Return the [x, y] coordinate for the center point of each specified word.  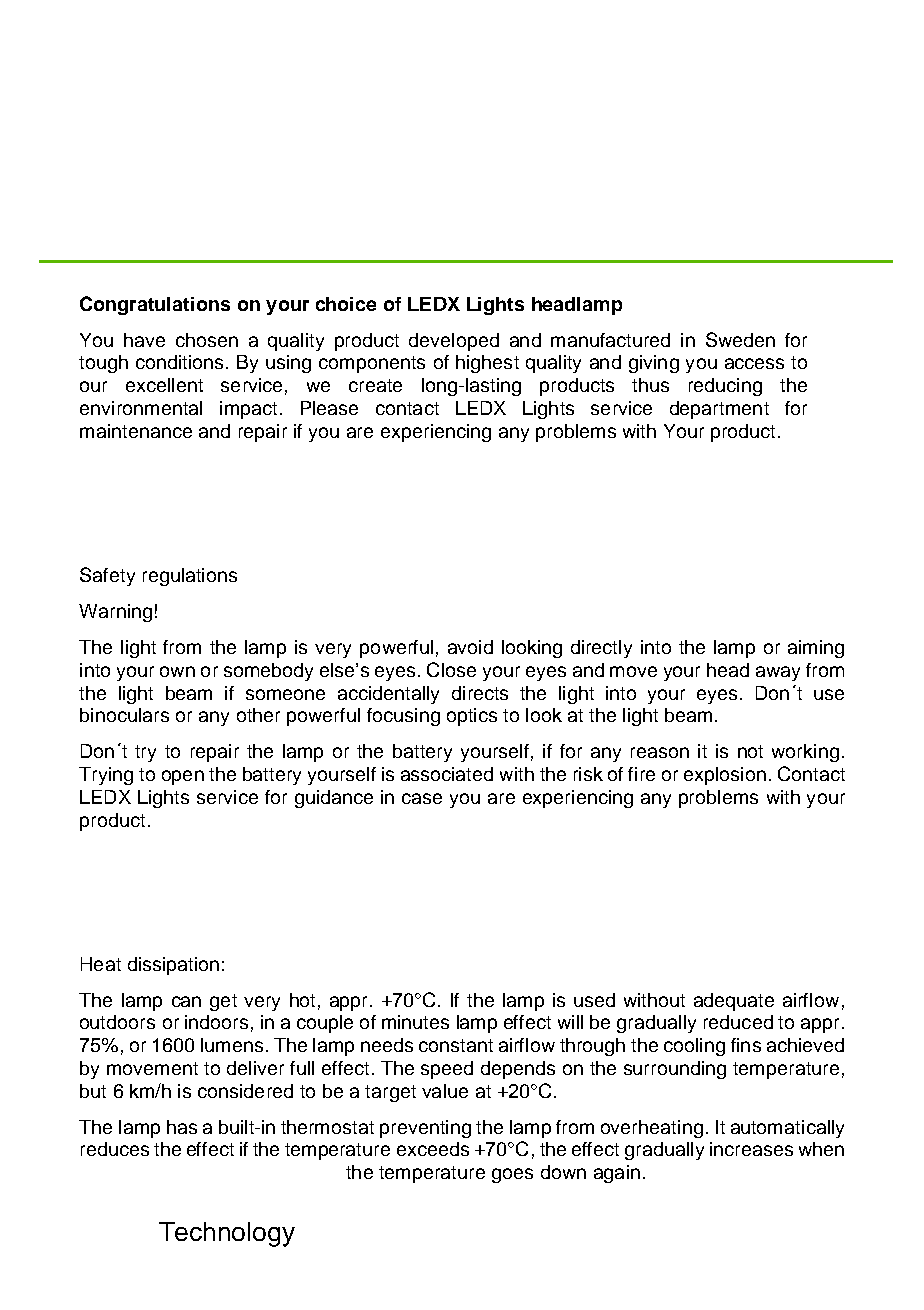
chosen [207, 340]
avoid [470, 647]
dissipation [173, 966]
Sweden [740, 339]
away [778, 673]
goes [512, 1175]
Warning [115, 613]
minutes [415, 1022]
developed [454, 342]
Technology [227, 1234]
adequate [734, 1002]
